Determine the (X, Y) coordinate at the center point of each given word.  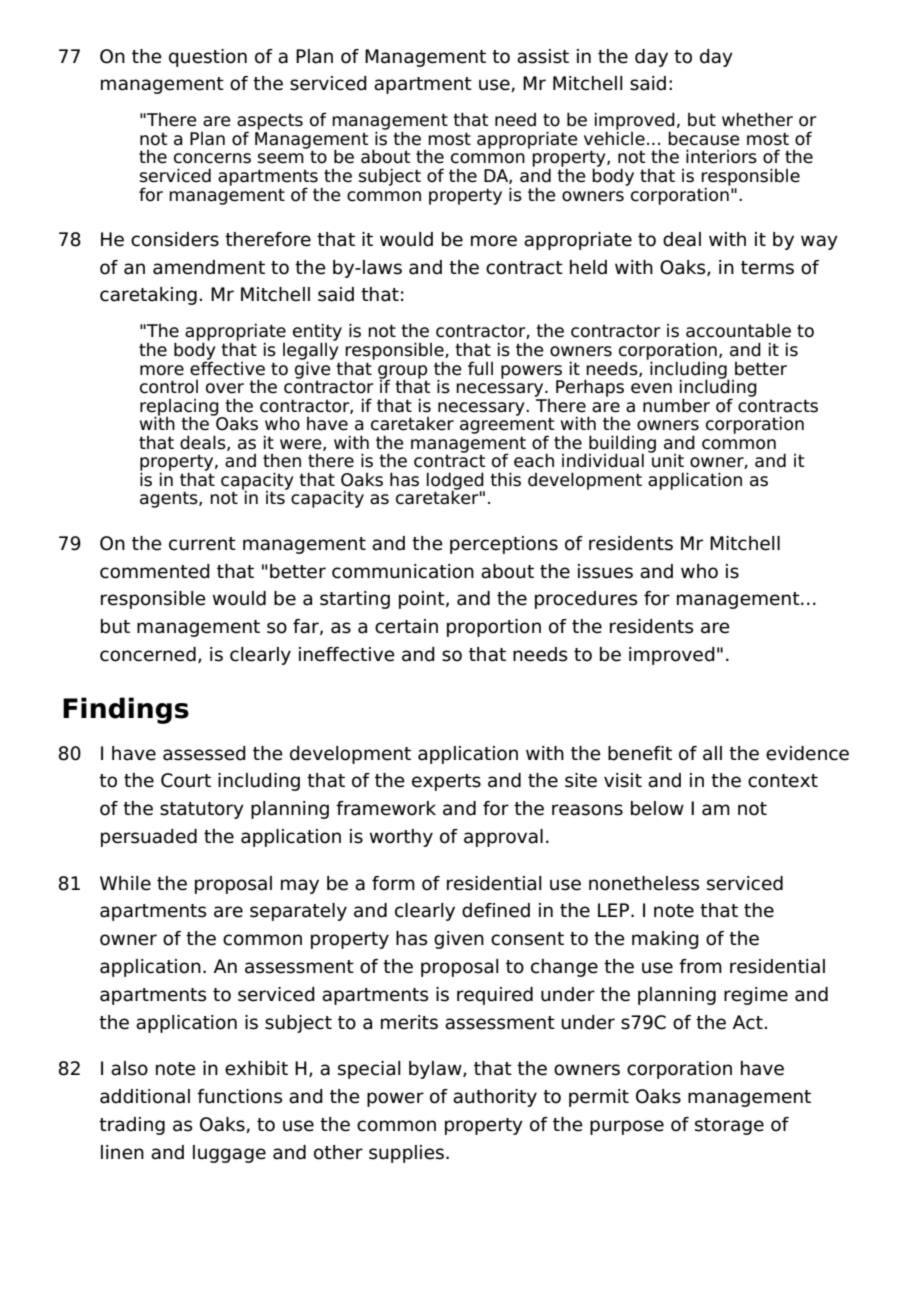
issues (605, 571)
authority (495, 1098)
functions (239, 1096)
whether (757, 119)
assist (543, 56)
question (208, 58)
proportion (494, 628)
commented (155, 571)
